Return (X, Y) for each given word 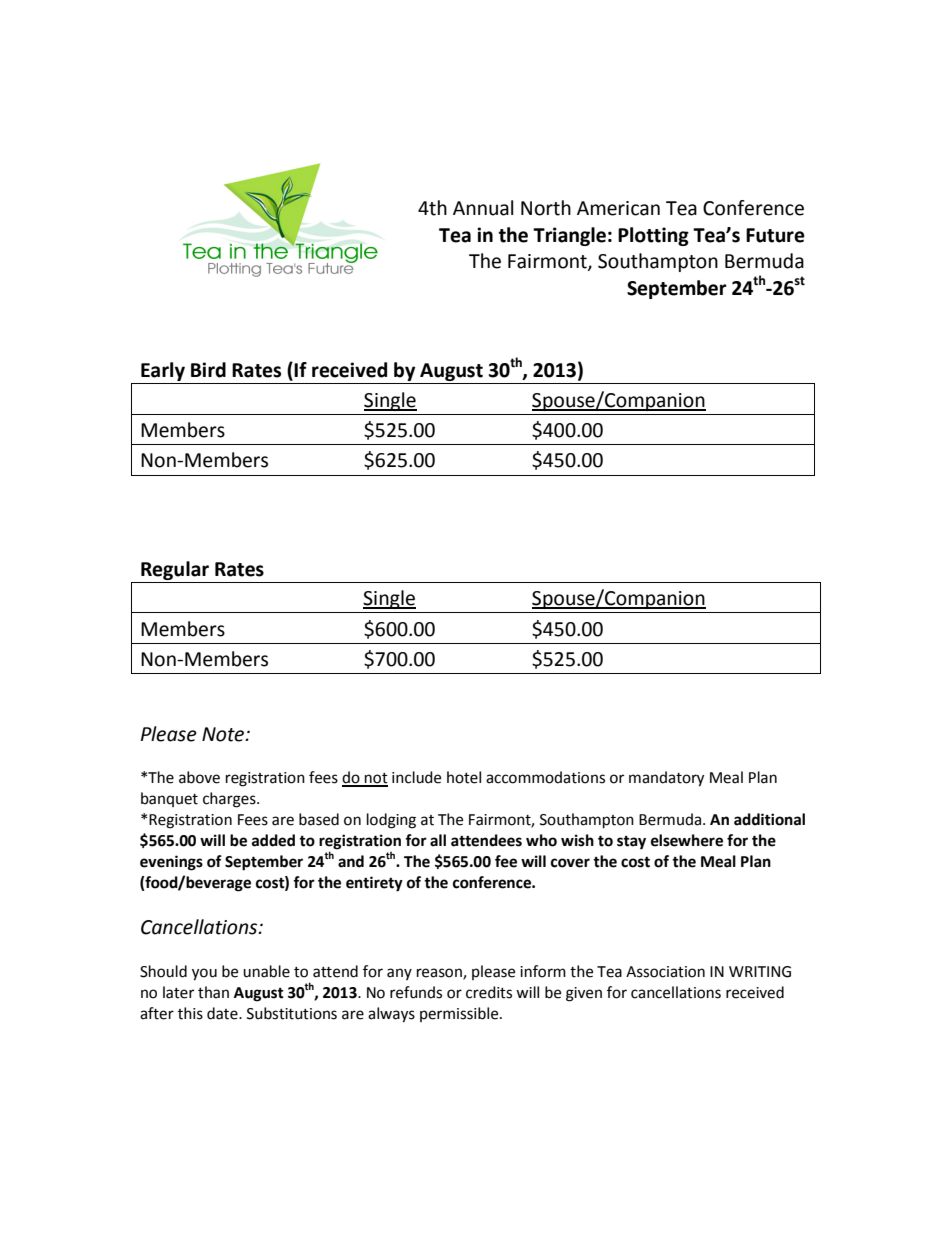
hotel (464, 777)
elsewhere (687, 840)
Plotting (653, 236)
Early (163, 373)
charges (230, 800)
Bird (208, 370)
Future (775, 235)
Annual (483, 208)
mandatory (666, 779)
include (416, 777)
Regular (175, 570)
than (213, 992)
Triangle (569, 236)
